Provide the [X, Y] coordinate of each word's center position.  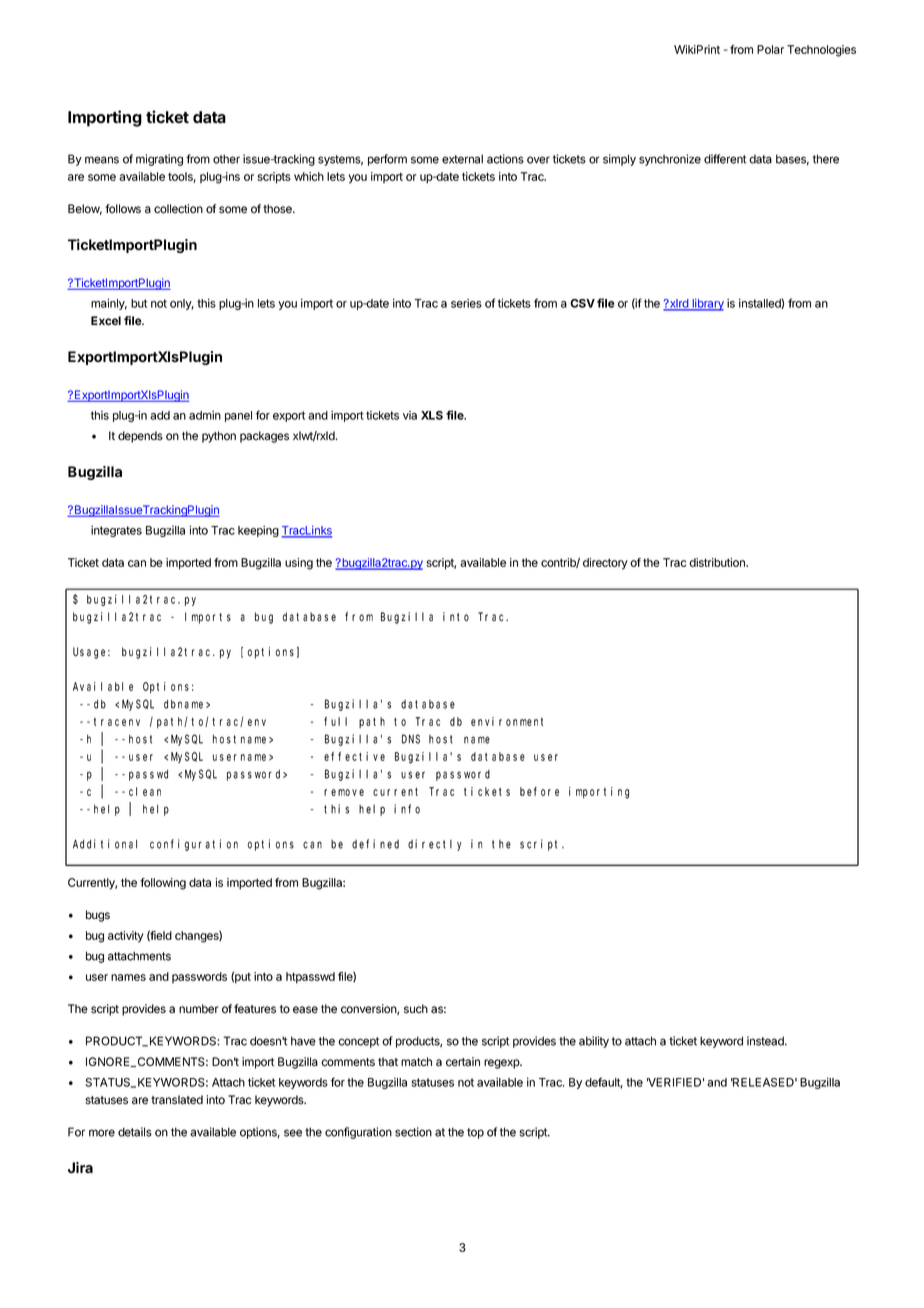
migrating [159, 160]
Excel [106, 320]
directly [435, 845]
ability [594, 1042]
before [539, 791]
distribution [718, 562]
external [462, 159]
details [135, 1132]
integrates [116, 531]
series [466, 303]
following [163, 884]
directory [605, 564]
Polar [770, 49]
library [707, 305]
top [475, 1133]
